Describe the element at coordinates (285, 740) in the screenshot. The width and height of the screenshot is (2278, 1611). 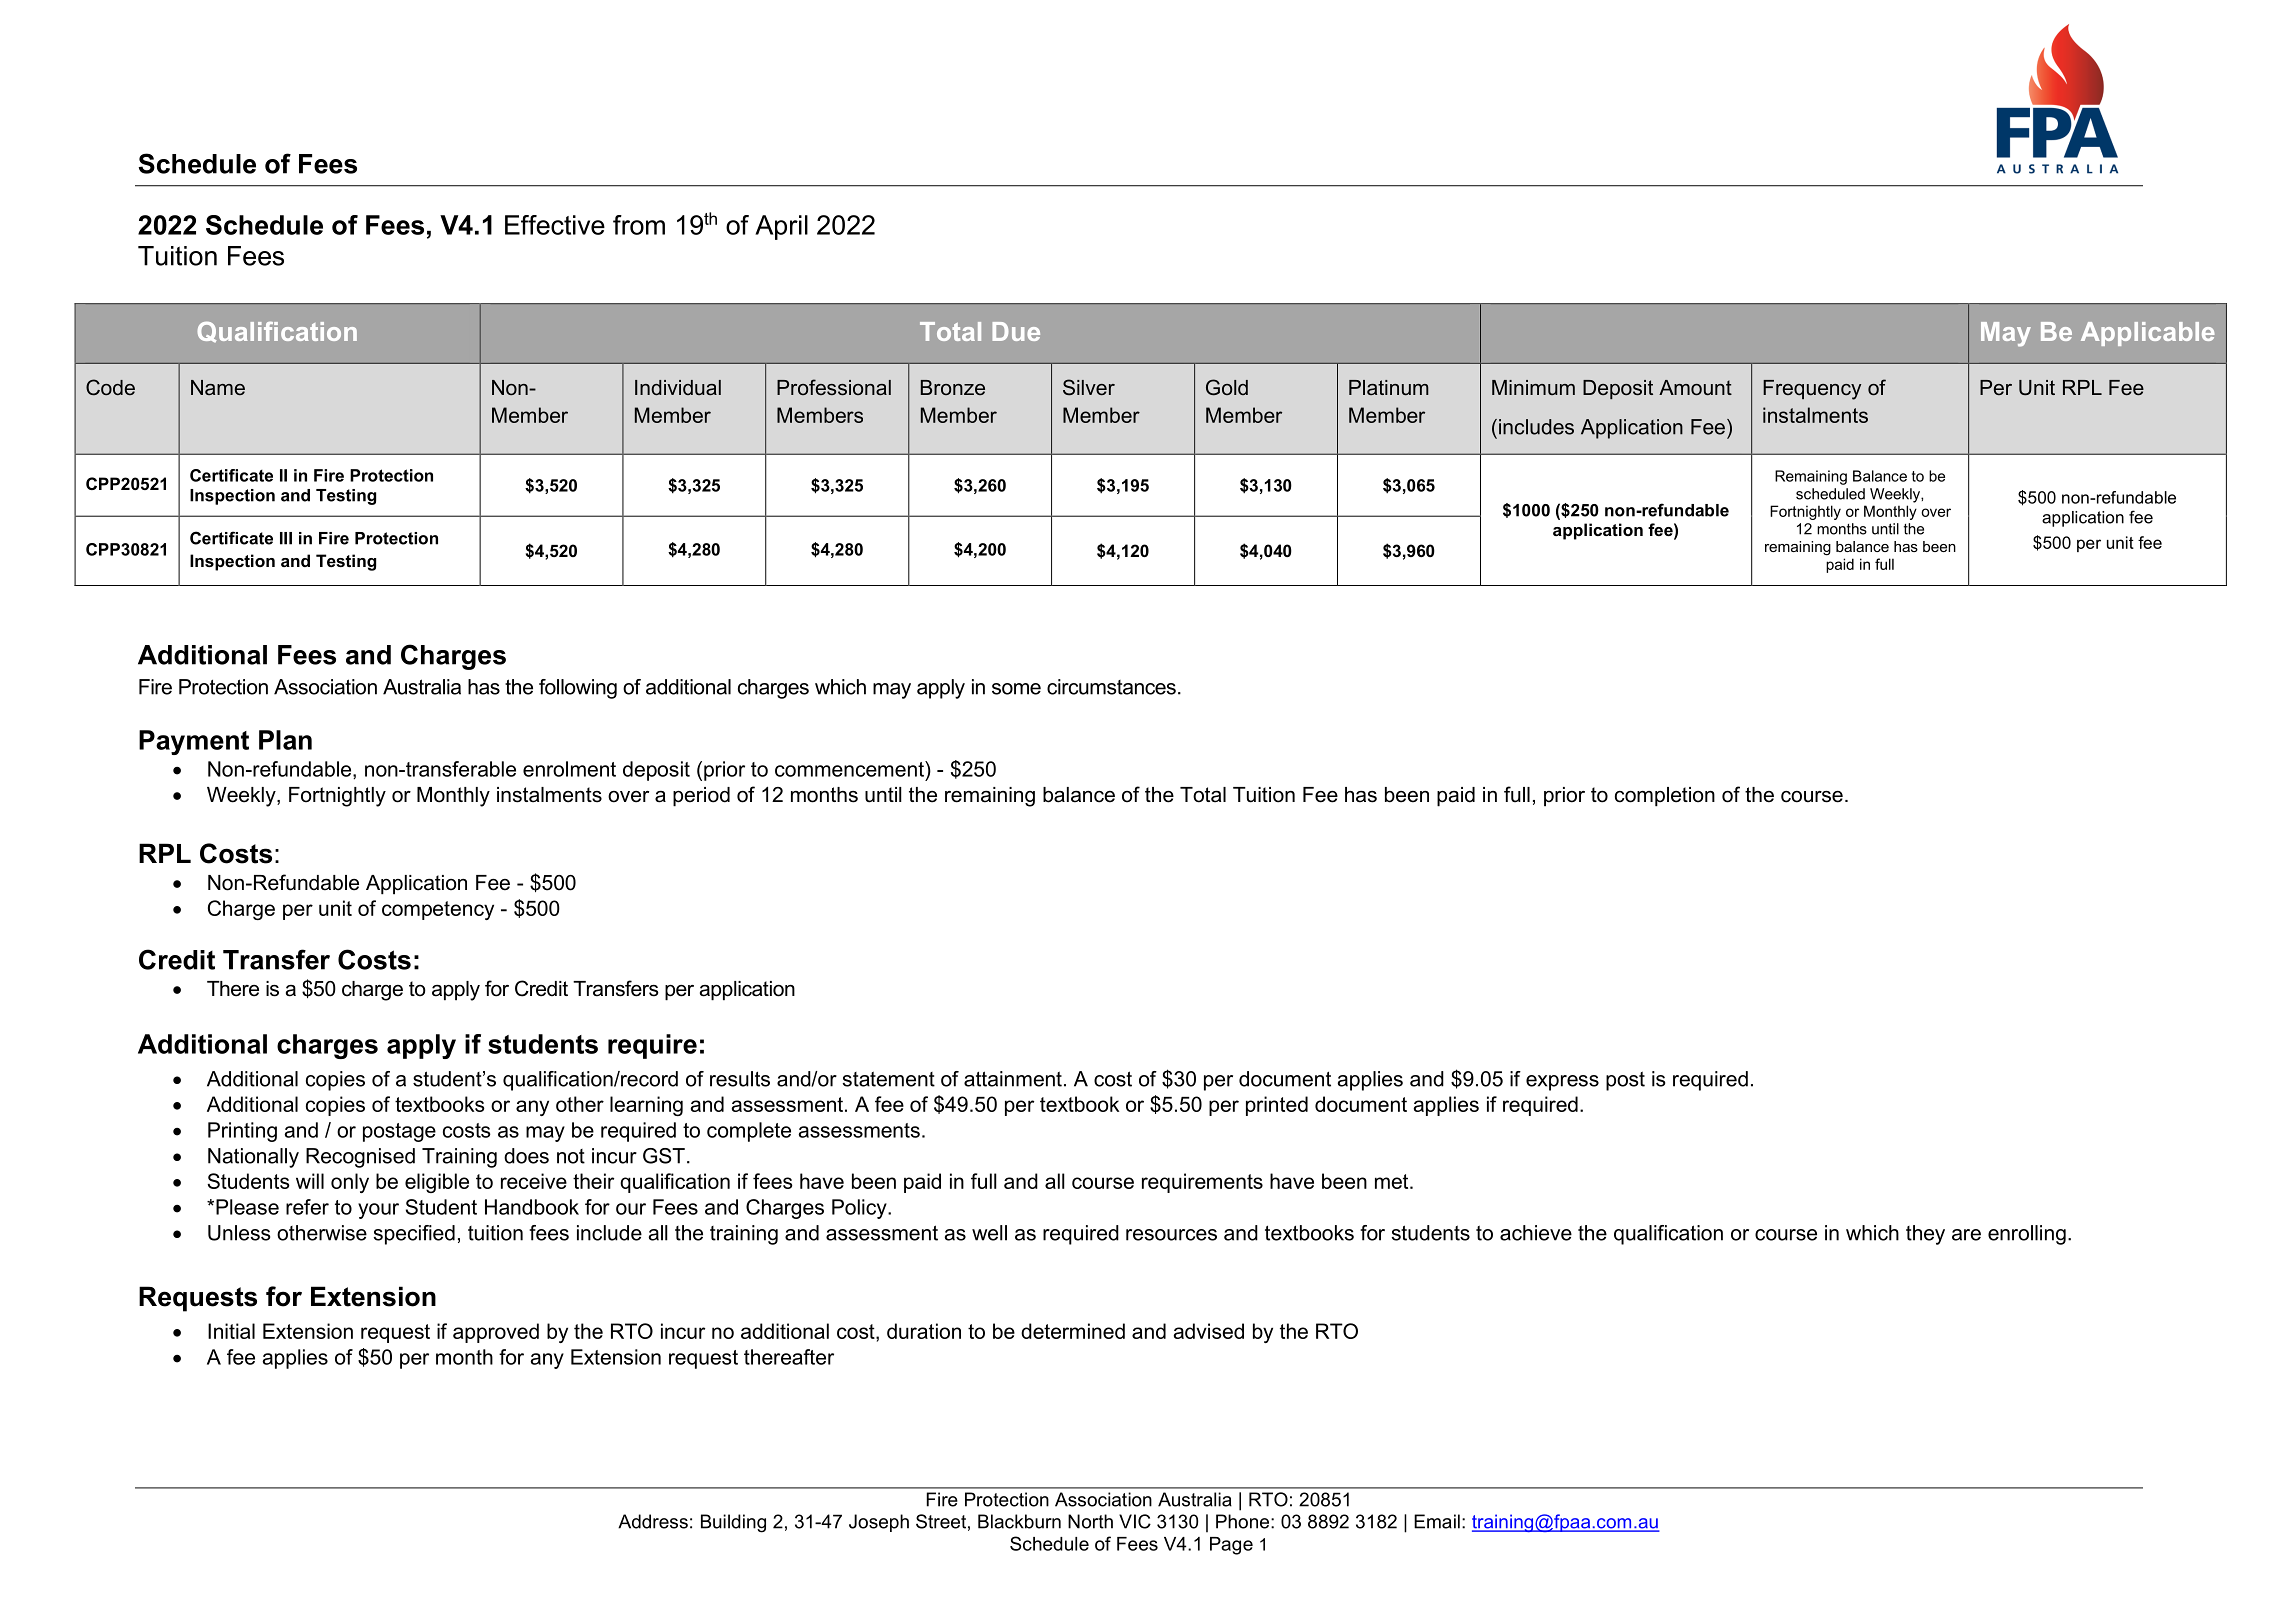
I see `Plan` at that location.
